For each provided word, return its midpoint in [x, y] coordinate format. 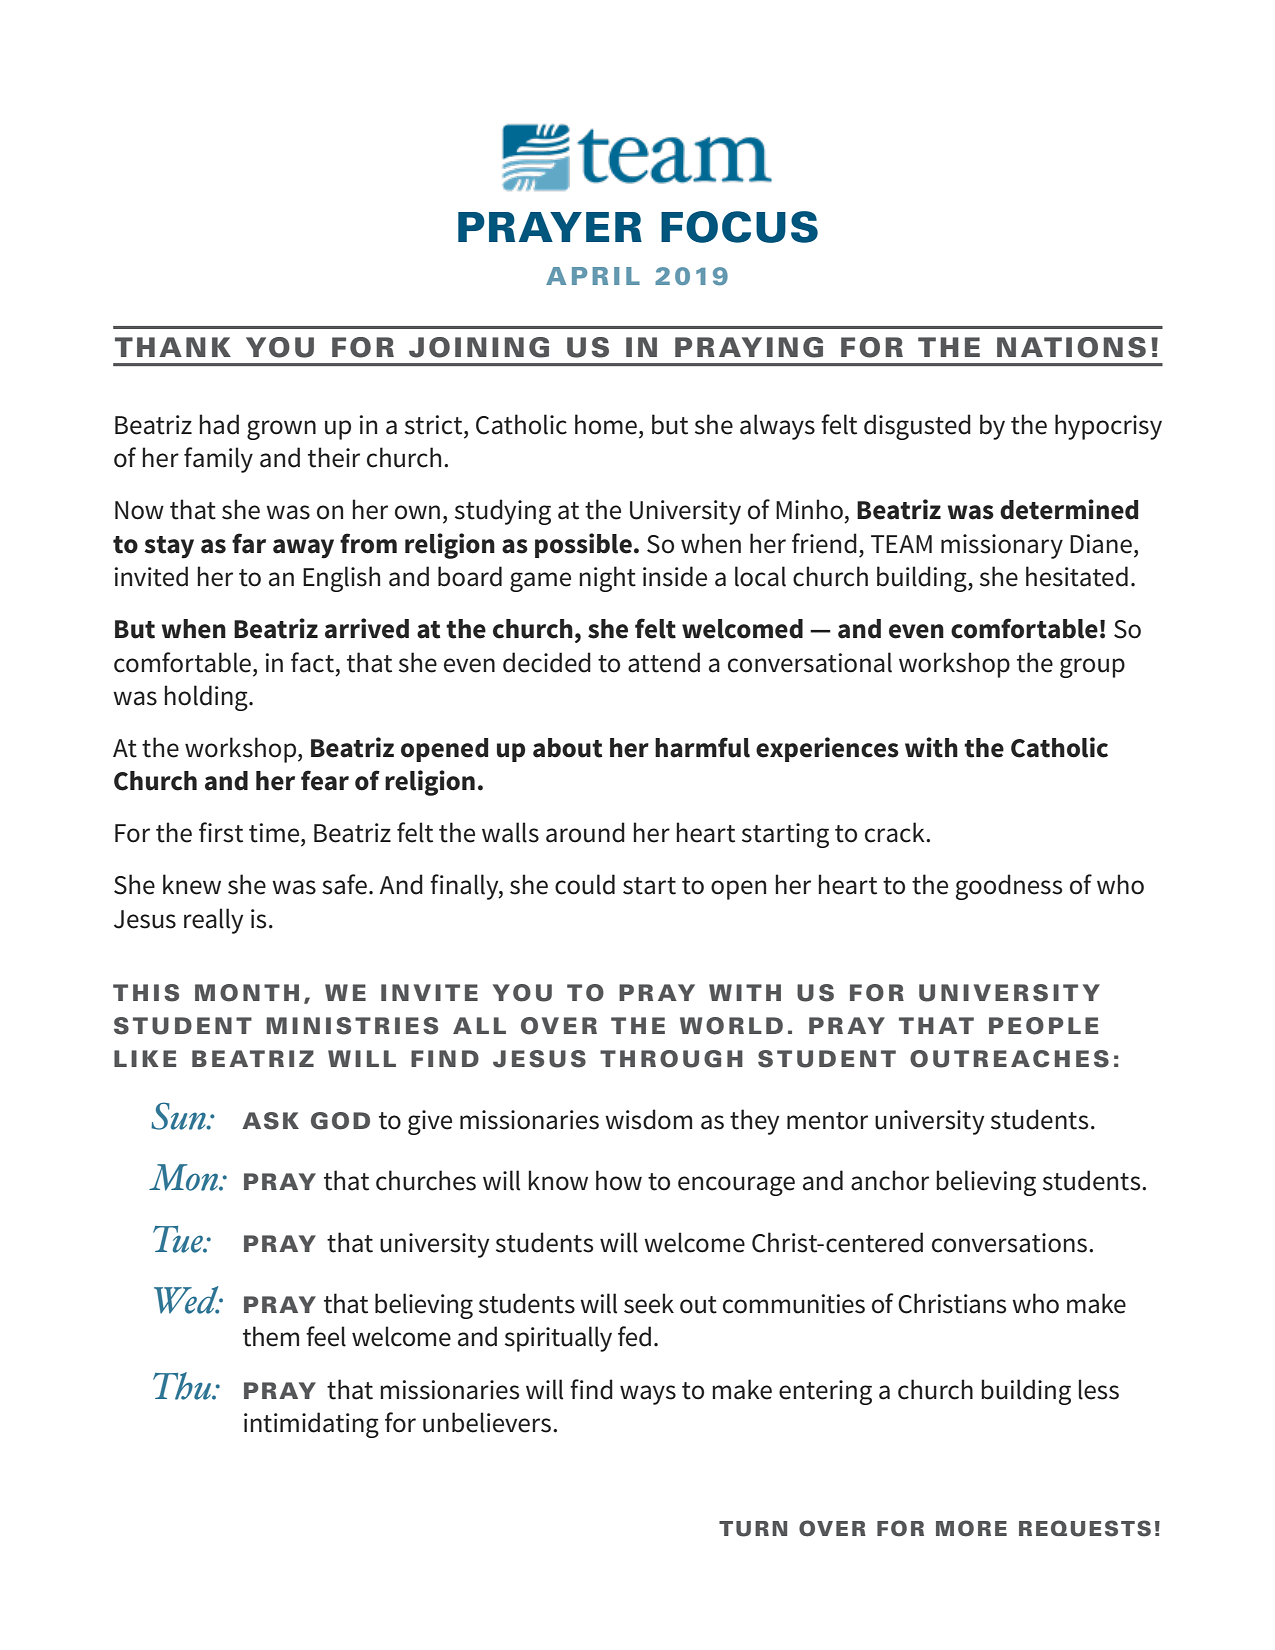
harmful [702, 747]
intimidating [311, 1425]
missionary [1002, 546]
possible [583, 545]
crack [896, 832]
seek [649, 1303]
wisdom [648, 1119]
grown [281, 430]
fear [325, 780]
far [249, 543]
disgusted [917, 427]
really [213, 921]
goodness [1009, 887]
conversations [1009, 1243]
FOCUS [739, 227]
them [271, 1336]
